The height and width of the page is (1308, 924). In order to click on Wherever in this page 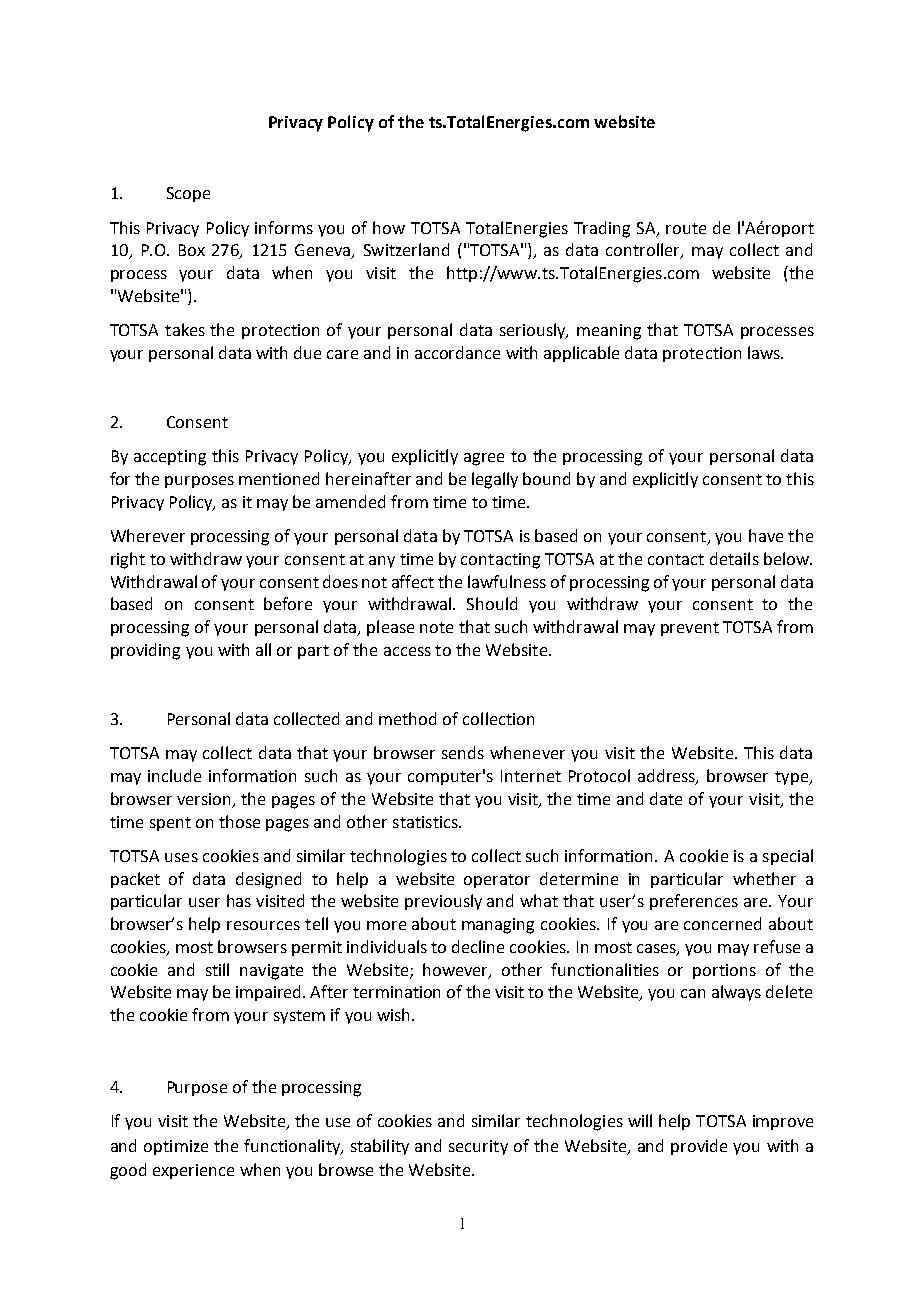, I will do `click(148, 535)`.
